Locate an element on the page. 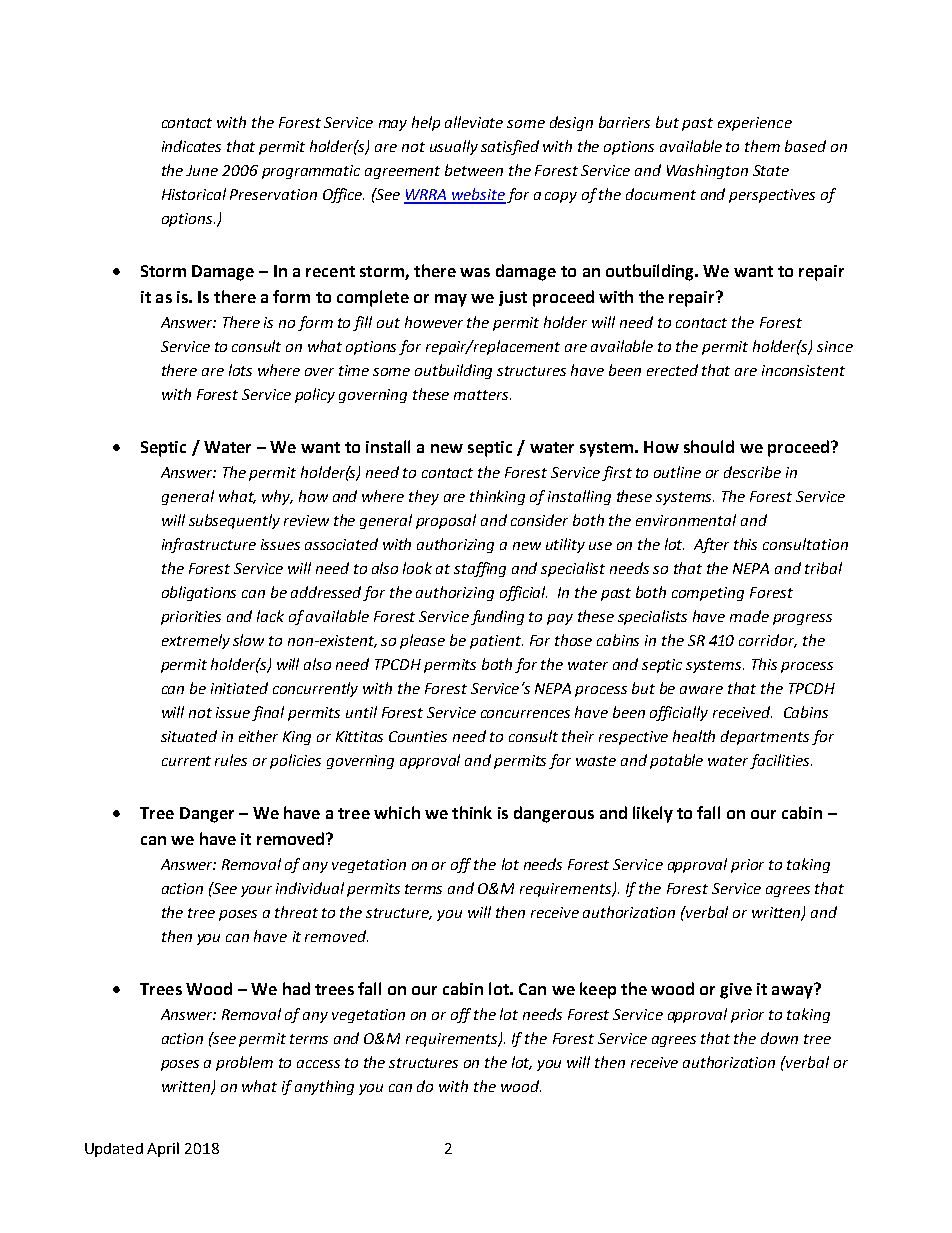  April is located at coordinates (163, 1149).
